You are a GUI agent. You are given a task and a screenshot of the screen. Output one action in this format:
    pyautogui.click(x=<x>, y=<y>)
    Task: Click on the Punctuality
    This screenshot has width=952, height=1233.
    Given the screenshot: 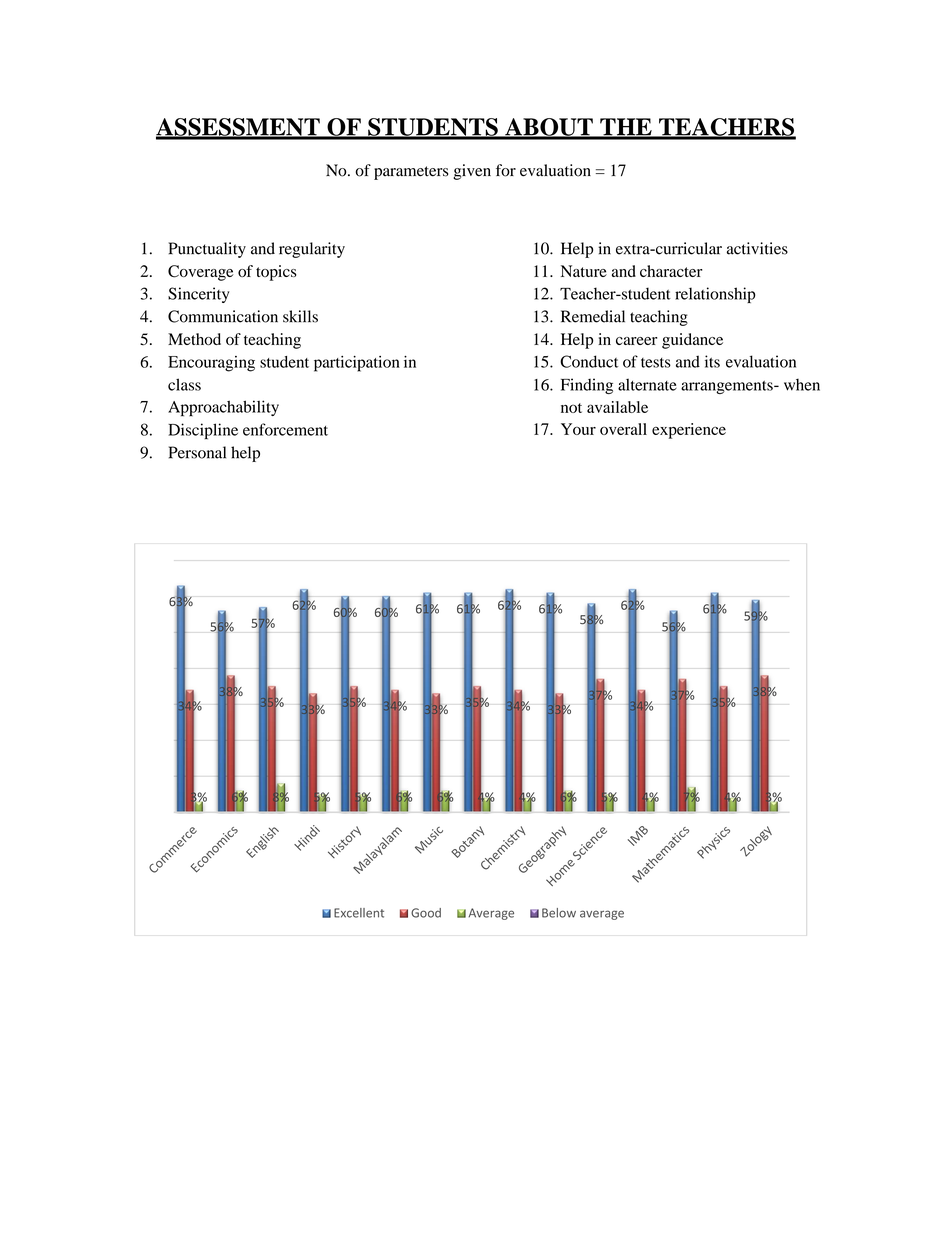 What is the action you would take?
    pyautogui.click(x=207, y=250)
